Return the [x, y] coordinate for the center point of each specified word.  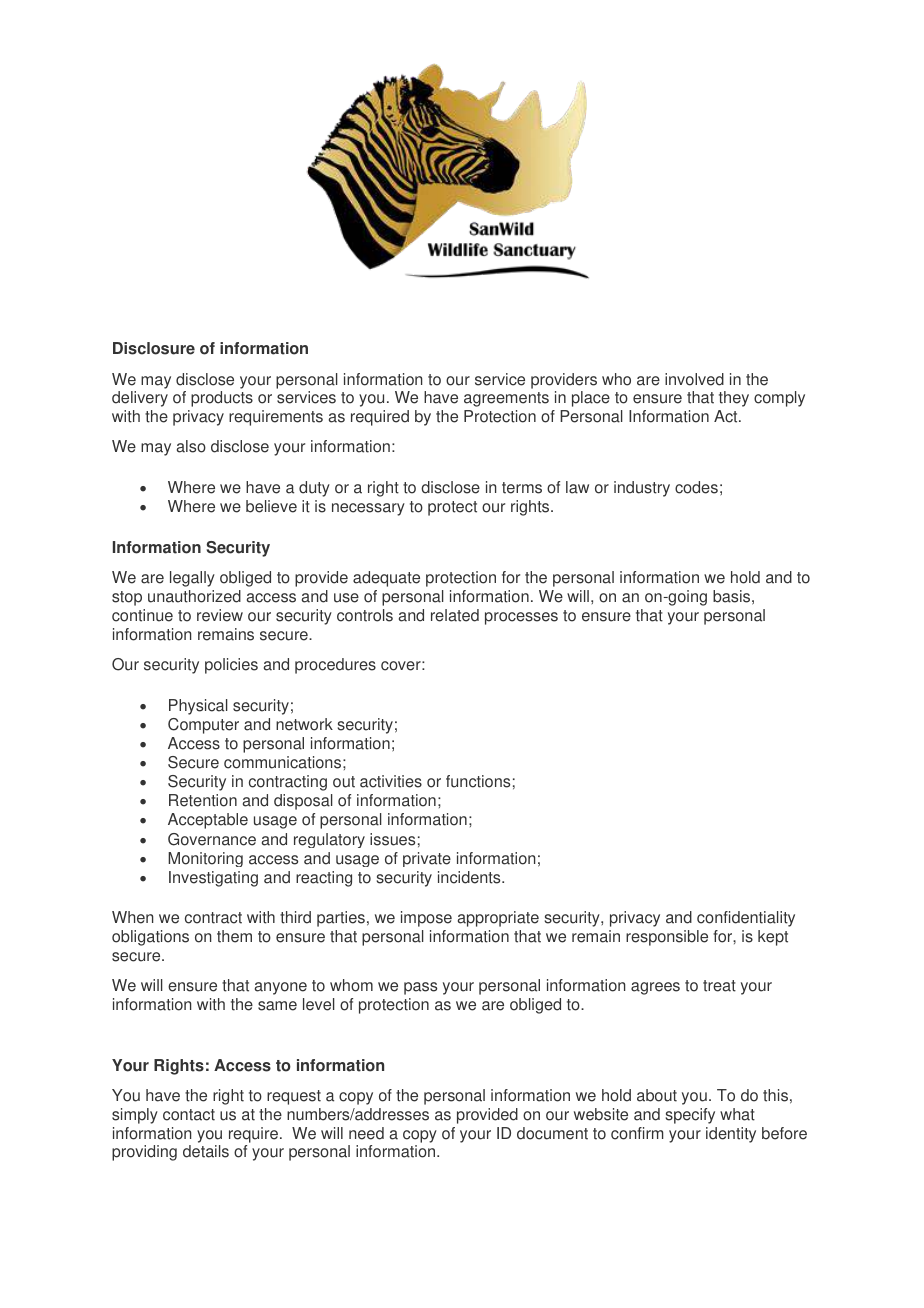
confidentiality [746, 919]
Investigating [213, 879]
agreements [506, 399]
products [222, 399]
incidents [470, 877]
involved [694, 379]
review [220, 615]
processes [521, 618]
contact [189, 1115]
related [455, 615]
